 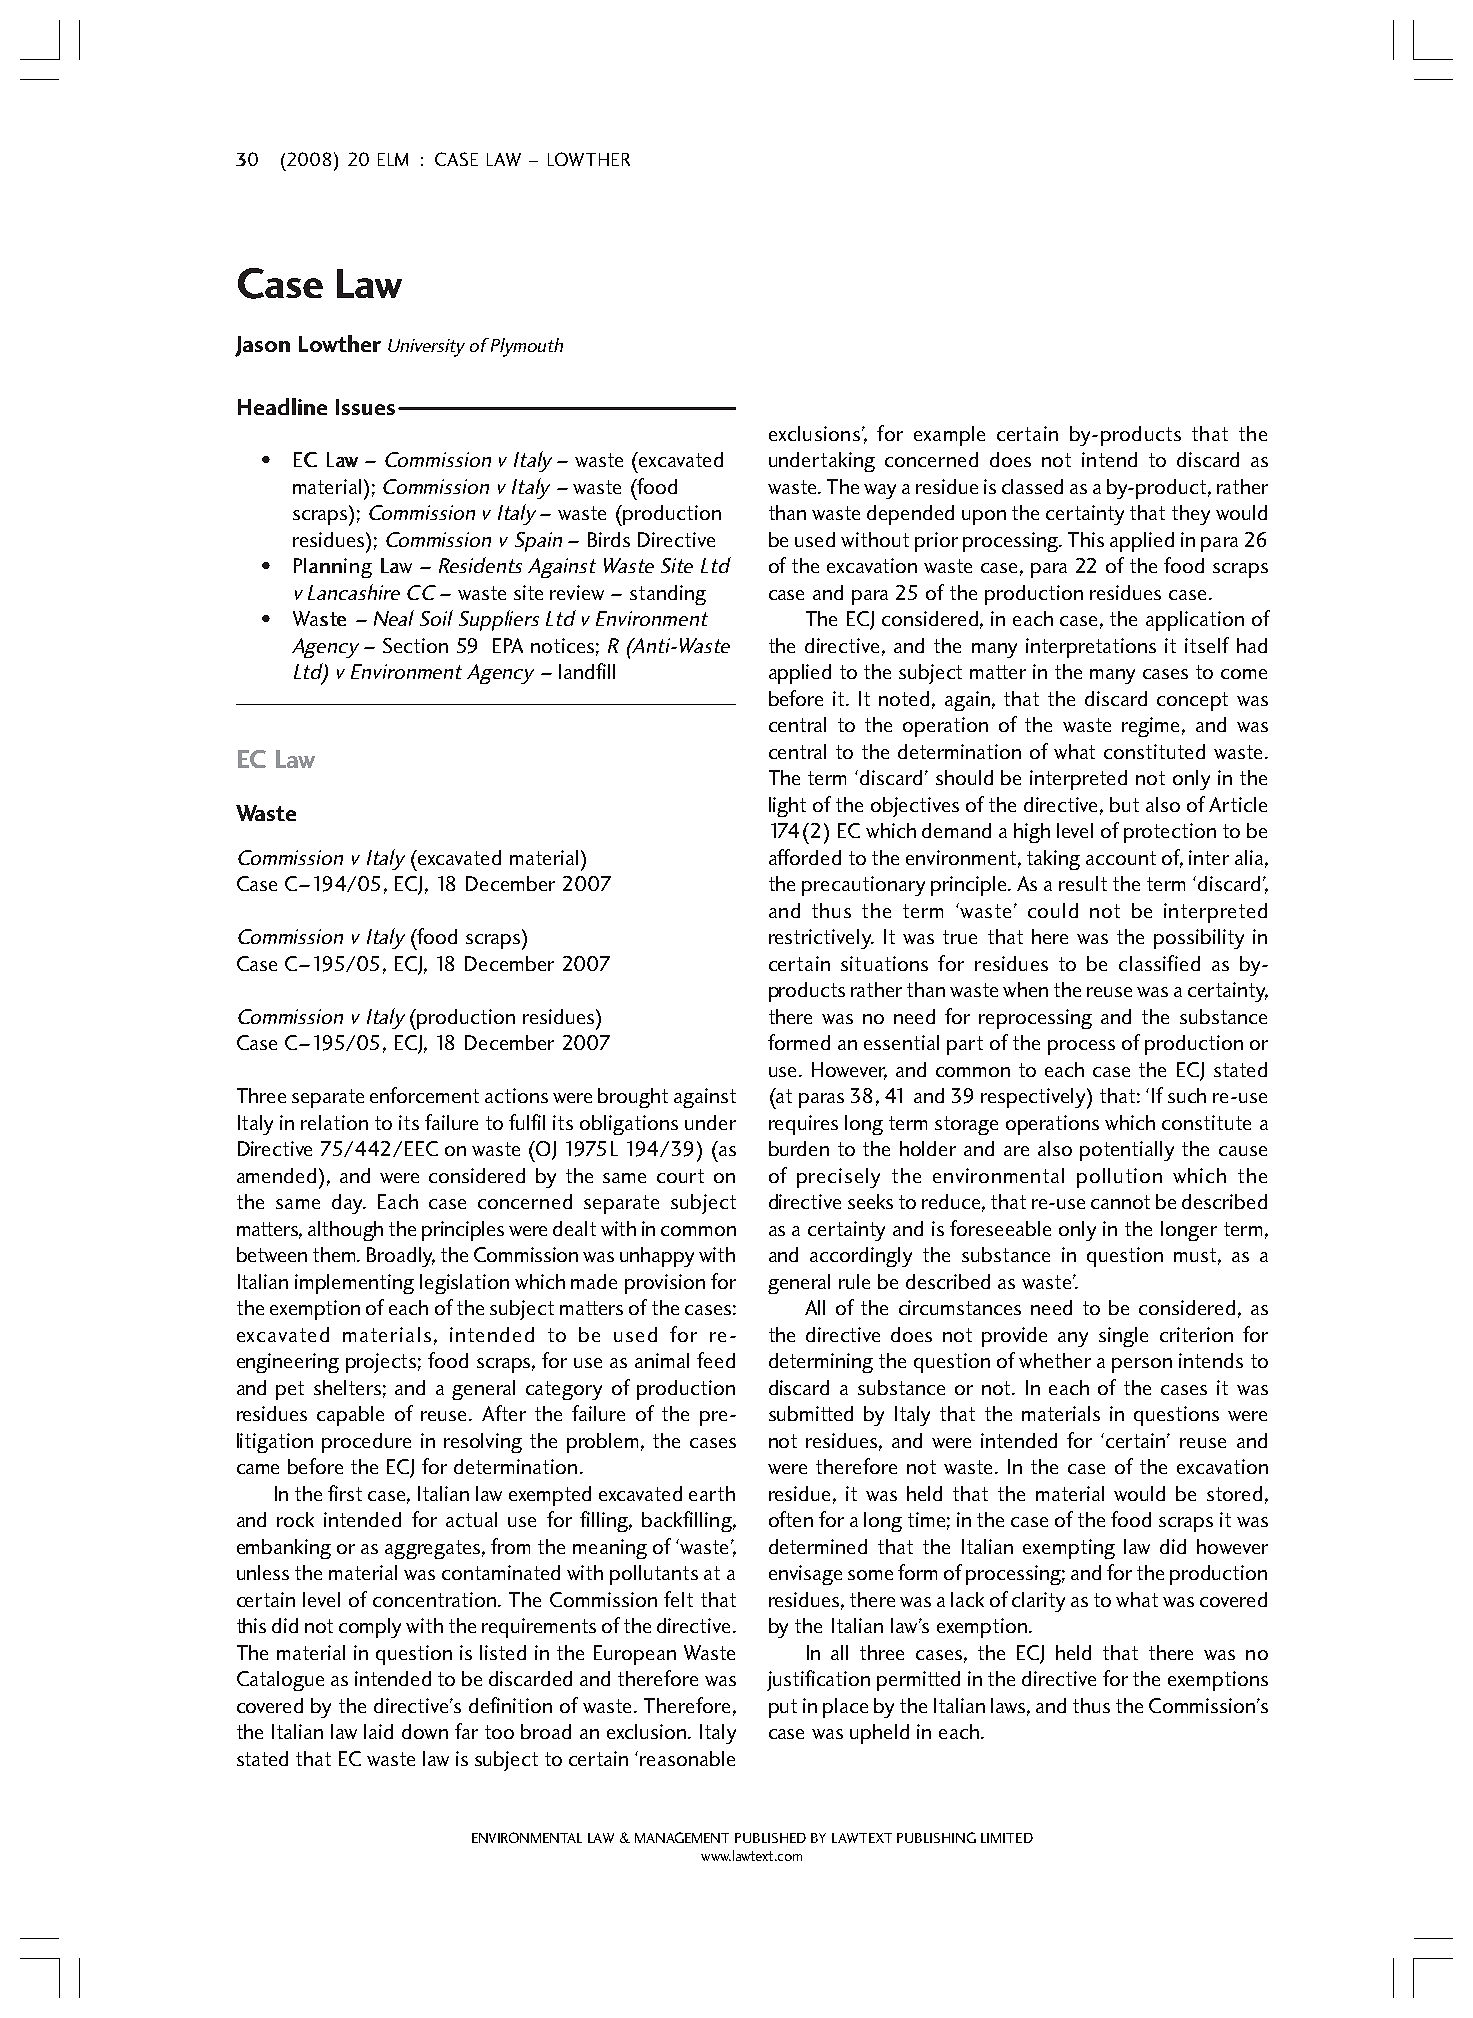 I want to click on example, so click(x=949, y=436).
